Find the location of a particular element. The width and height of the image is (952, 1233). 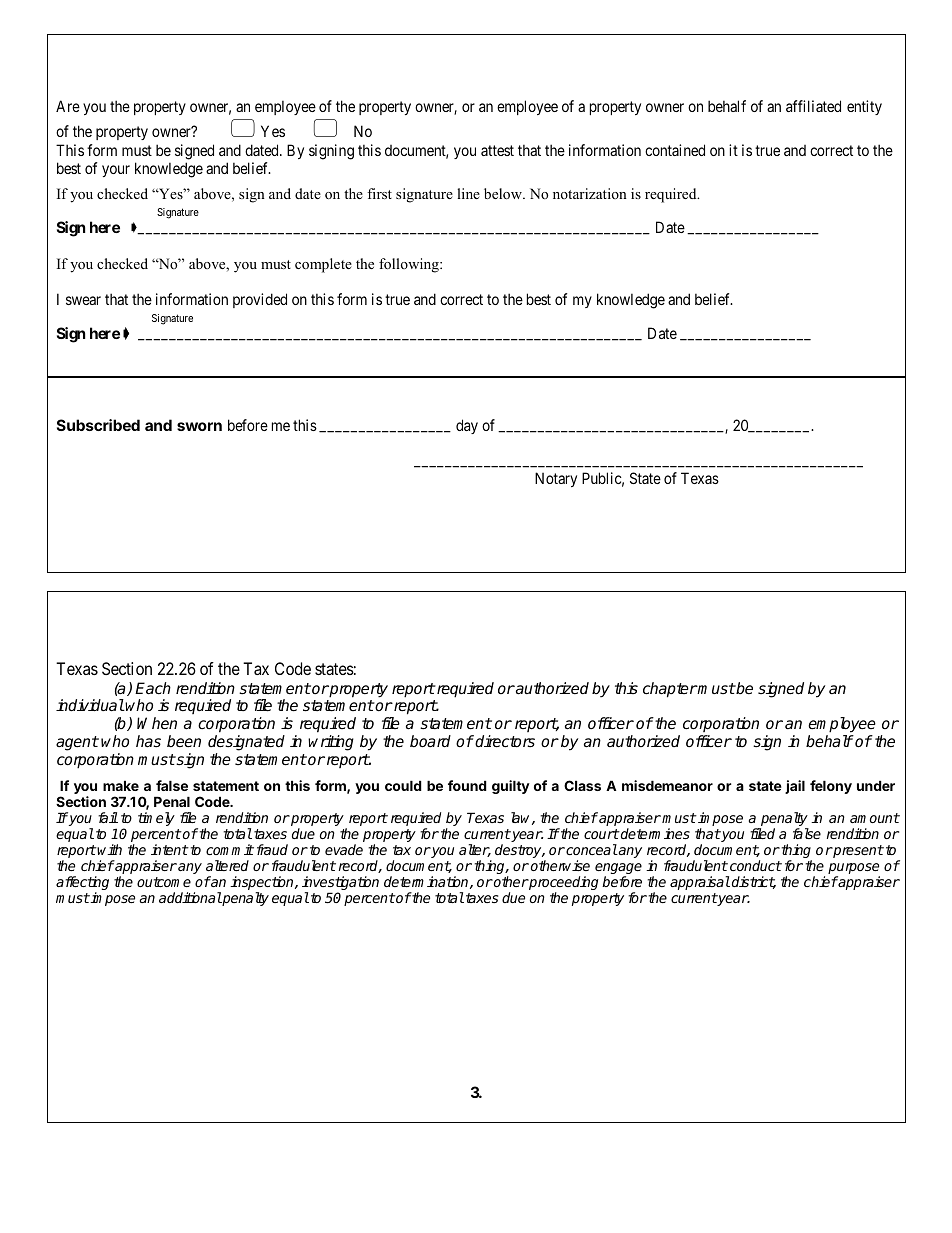

notarization is located at coordinates (590, 193).
